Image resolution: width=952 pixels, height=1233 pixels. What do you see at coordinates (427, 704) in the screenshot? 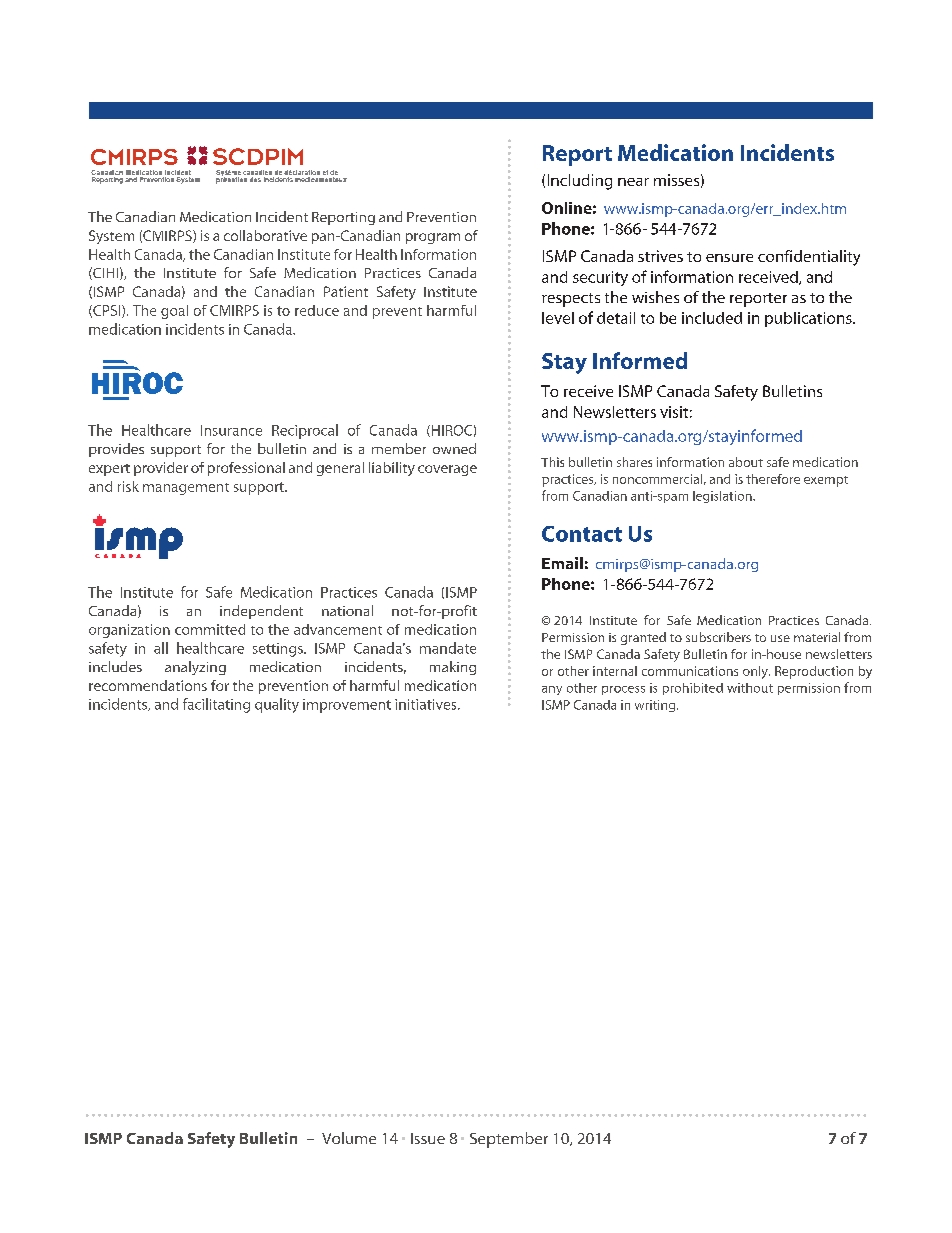
I see `initiatives` at bounding box center [427, 704].
